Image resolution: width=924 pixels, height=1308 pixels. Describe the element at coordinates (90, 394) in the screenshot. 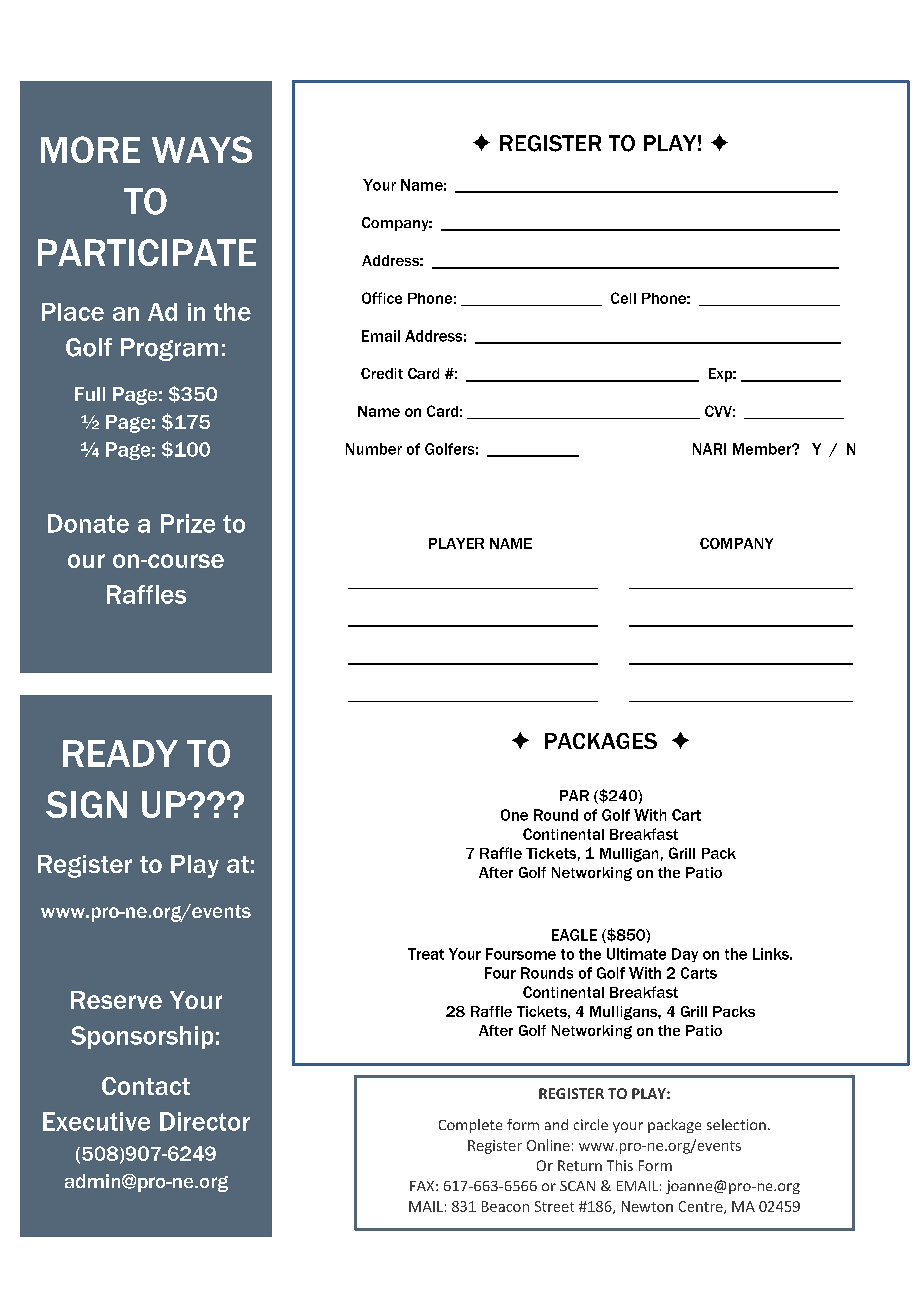

I see `Full` at that location.
